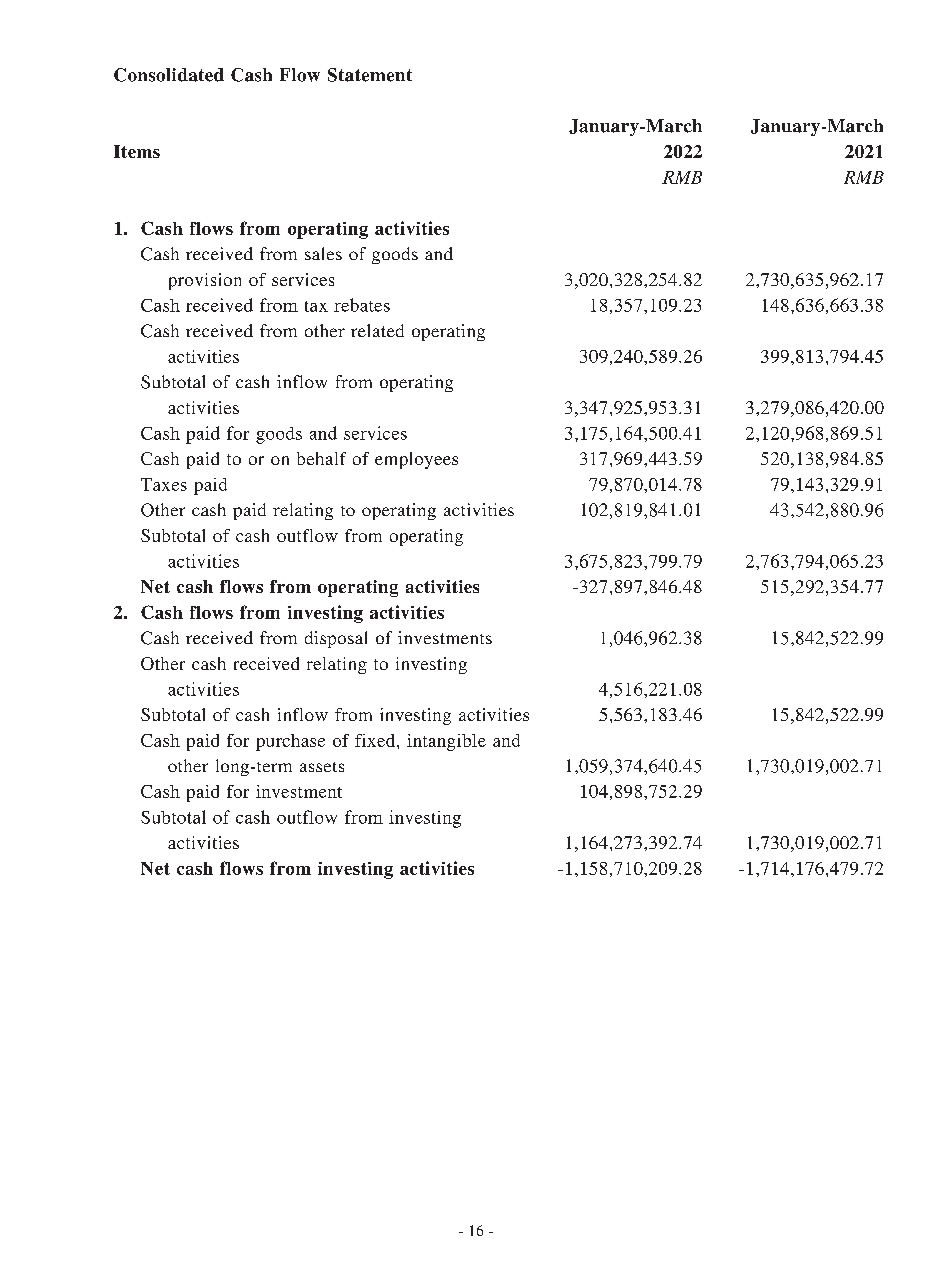 The height and width of the screenshot is (1270, 952). I want to click on assets, so click(322, 767).
